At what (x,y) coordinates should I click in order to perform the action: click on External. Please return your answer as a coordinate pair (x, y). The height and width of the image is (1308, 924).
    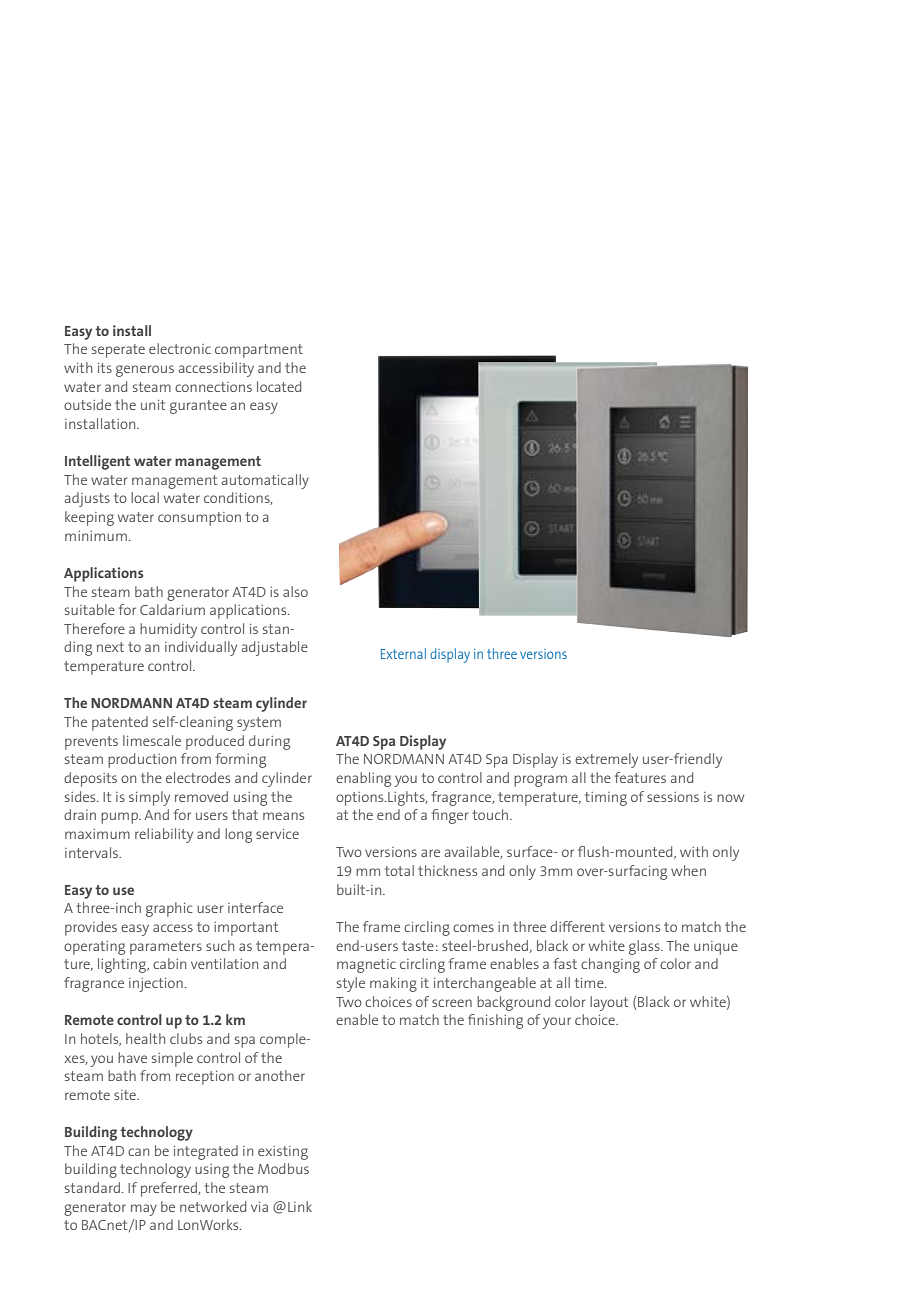
    Looking at the image, I should click on (403, 653).
